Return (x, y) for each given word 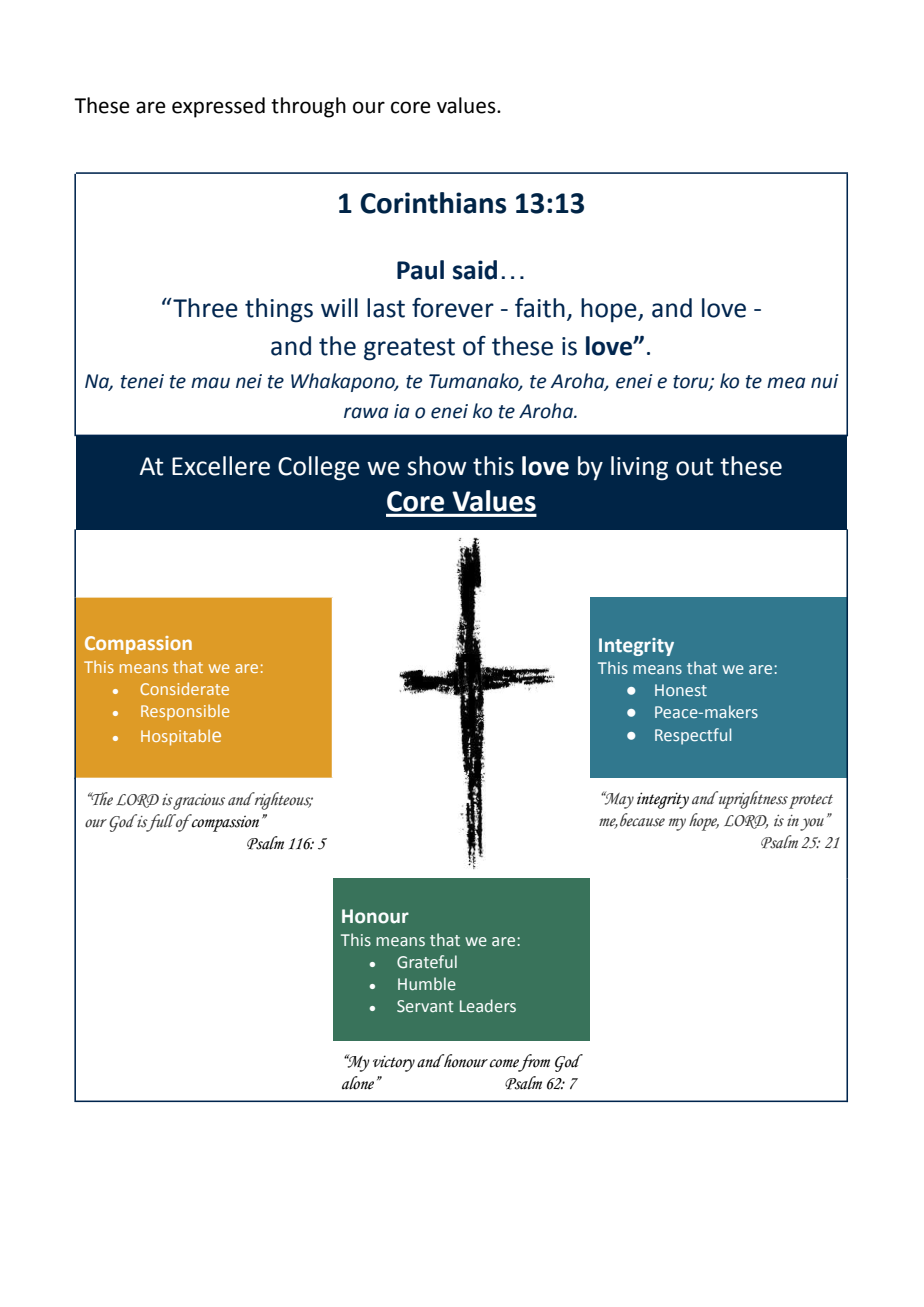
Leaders (488, 1006)
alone (358, 1083)
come (504, 1063)
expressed (218, 107)
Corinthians (433, 203)
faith (540, 308)
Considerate (184, 688)
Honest (681, 690)
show (437, 466)
